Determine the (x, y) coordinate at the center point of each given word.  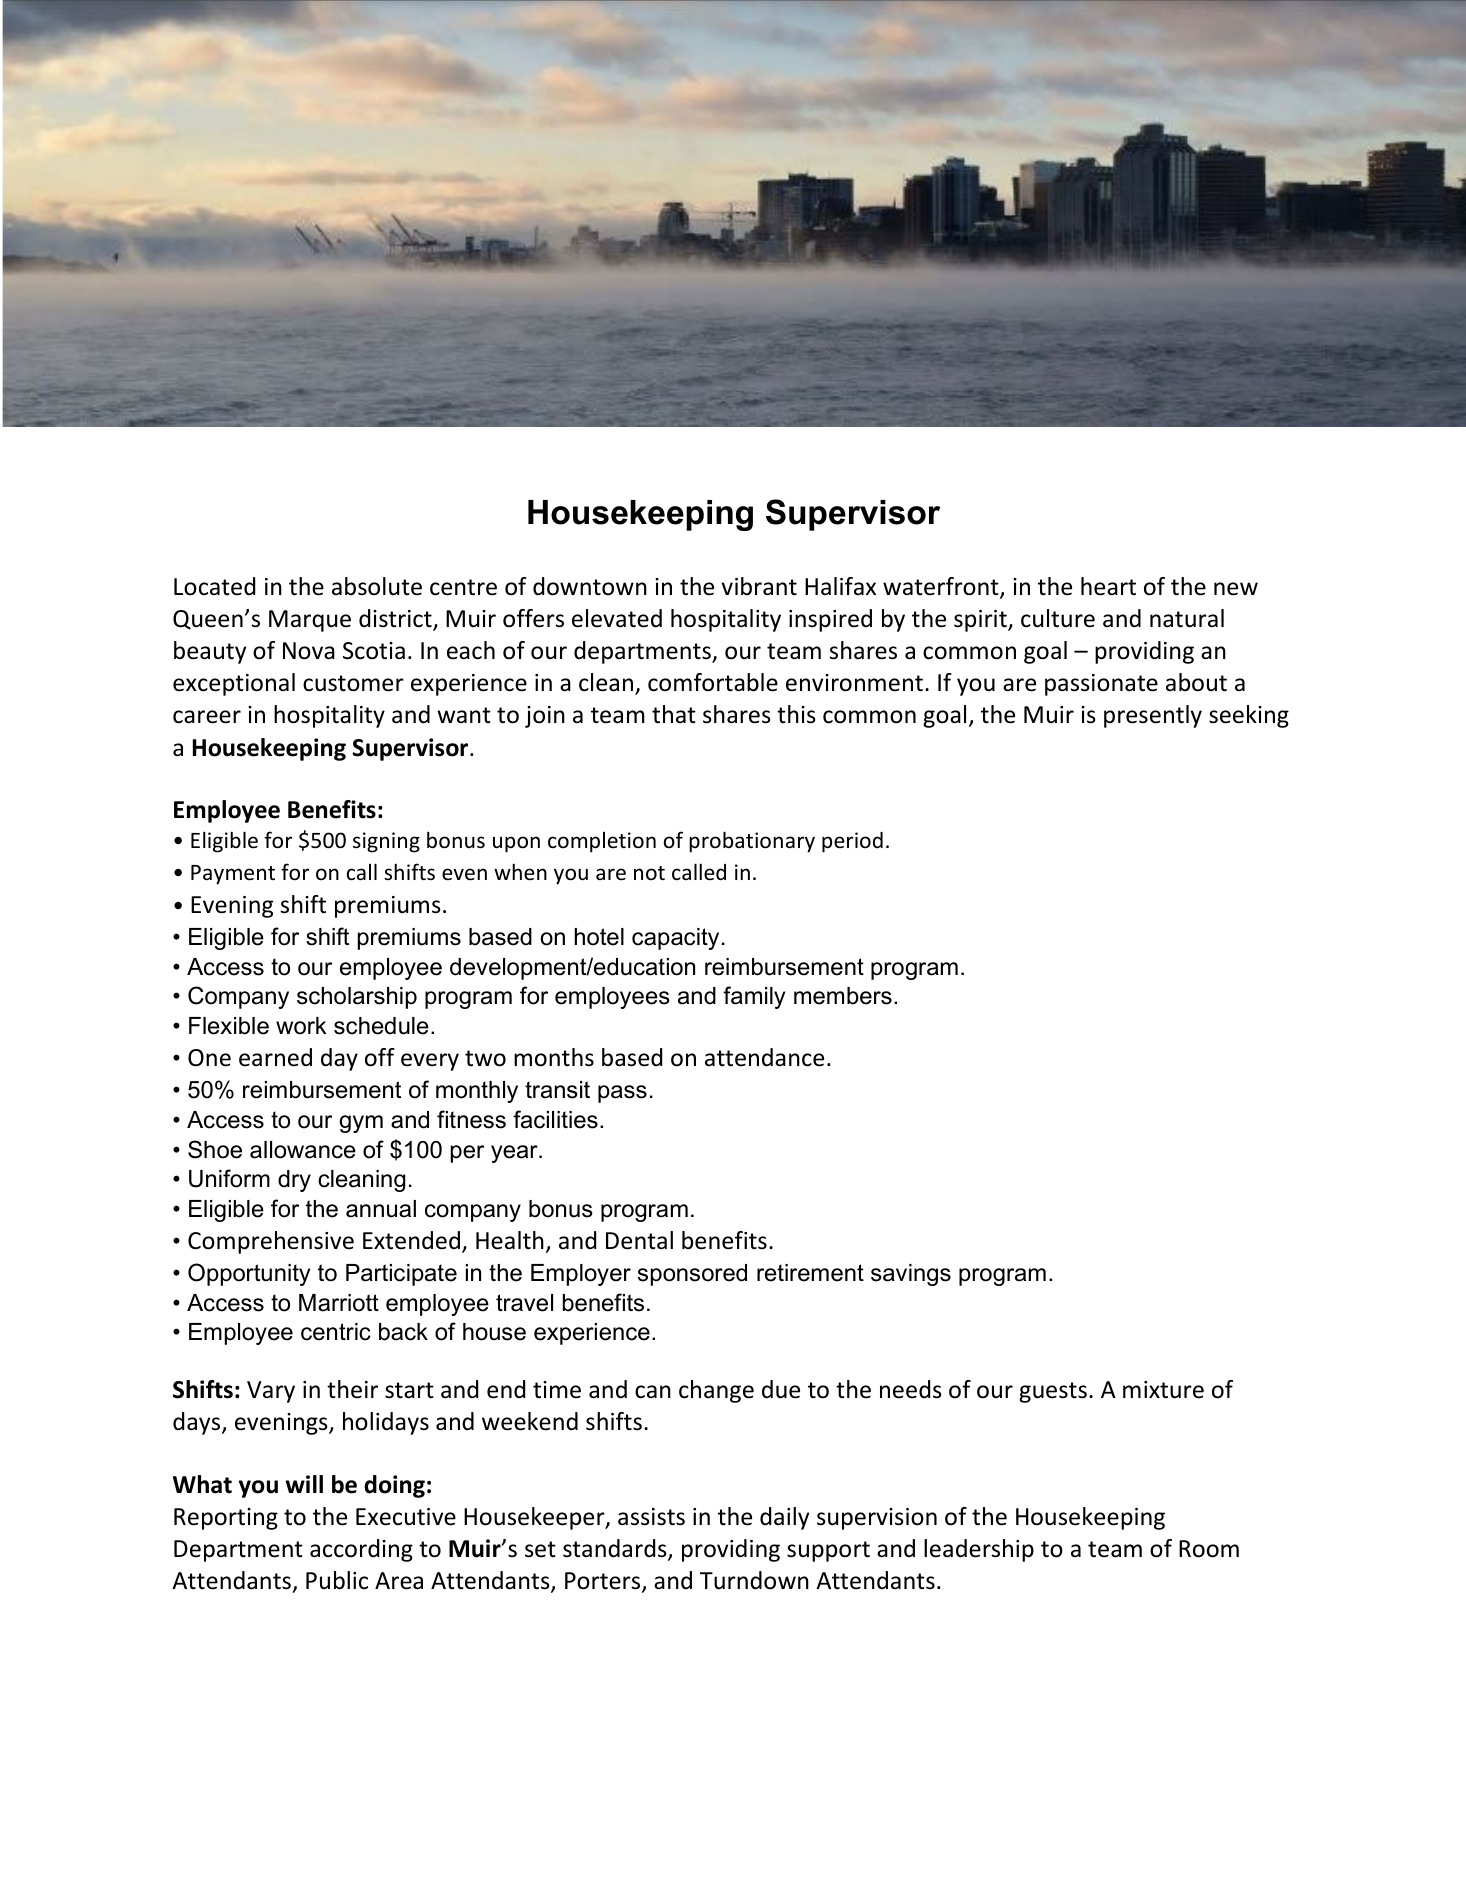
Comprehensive (271, 1242)
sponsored (692, 1275)
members (843, 996)
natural (1187, 618)
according (361, 1550)
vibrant (759, 586)
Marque (310, 621)
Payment (233, 875)
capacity (675, 939)
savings (911, 1275)
